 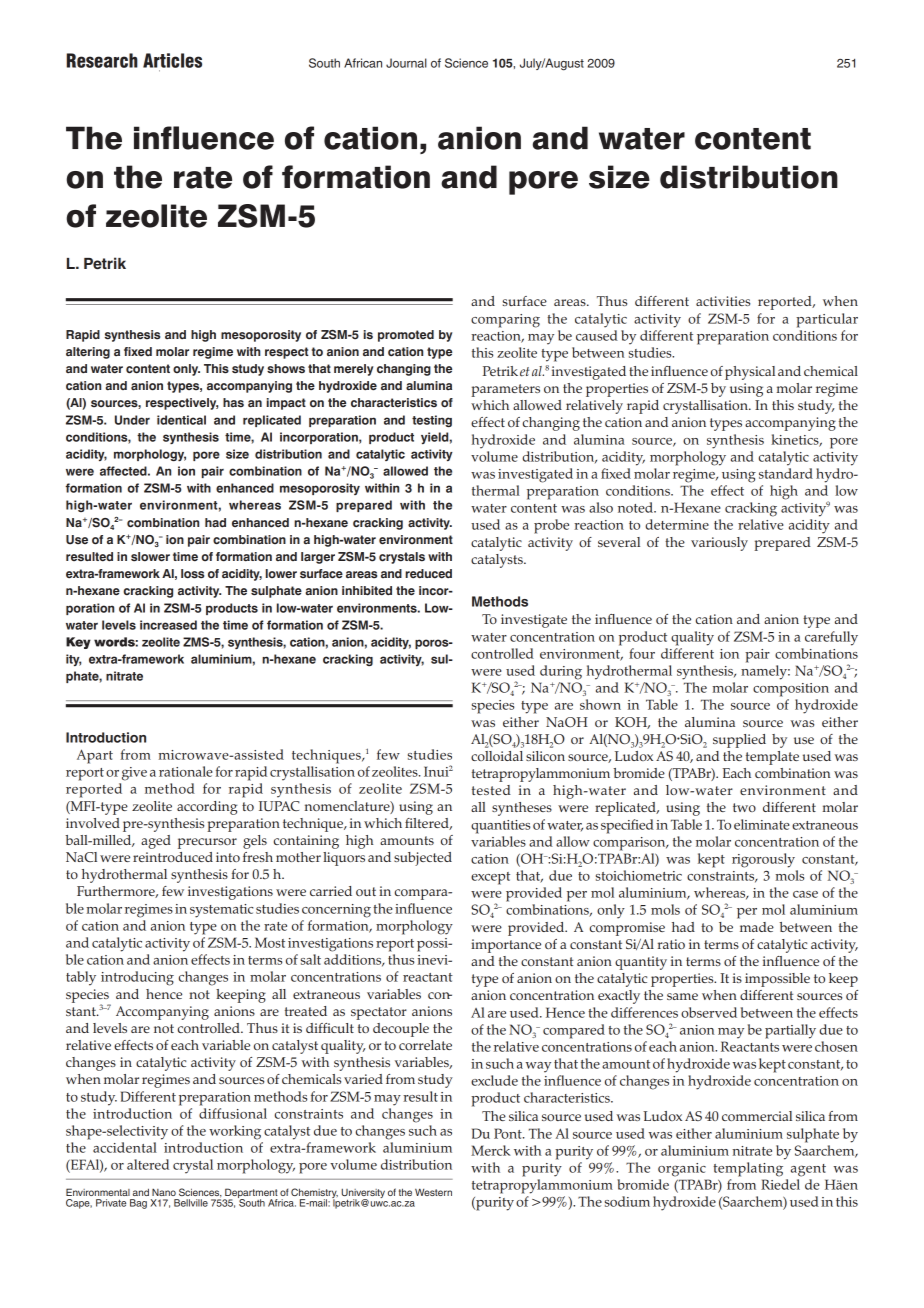 I want to click on reduced, so click(x=428, y=573).
